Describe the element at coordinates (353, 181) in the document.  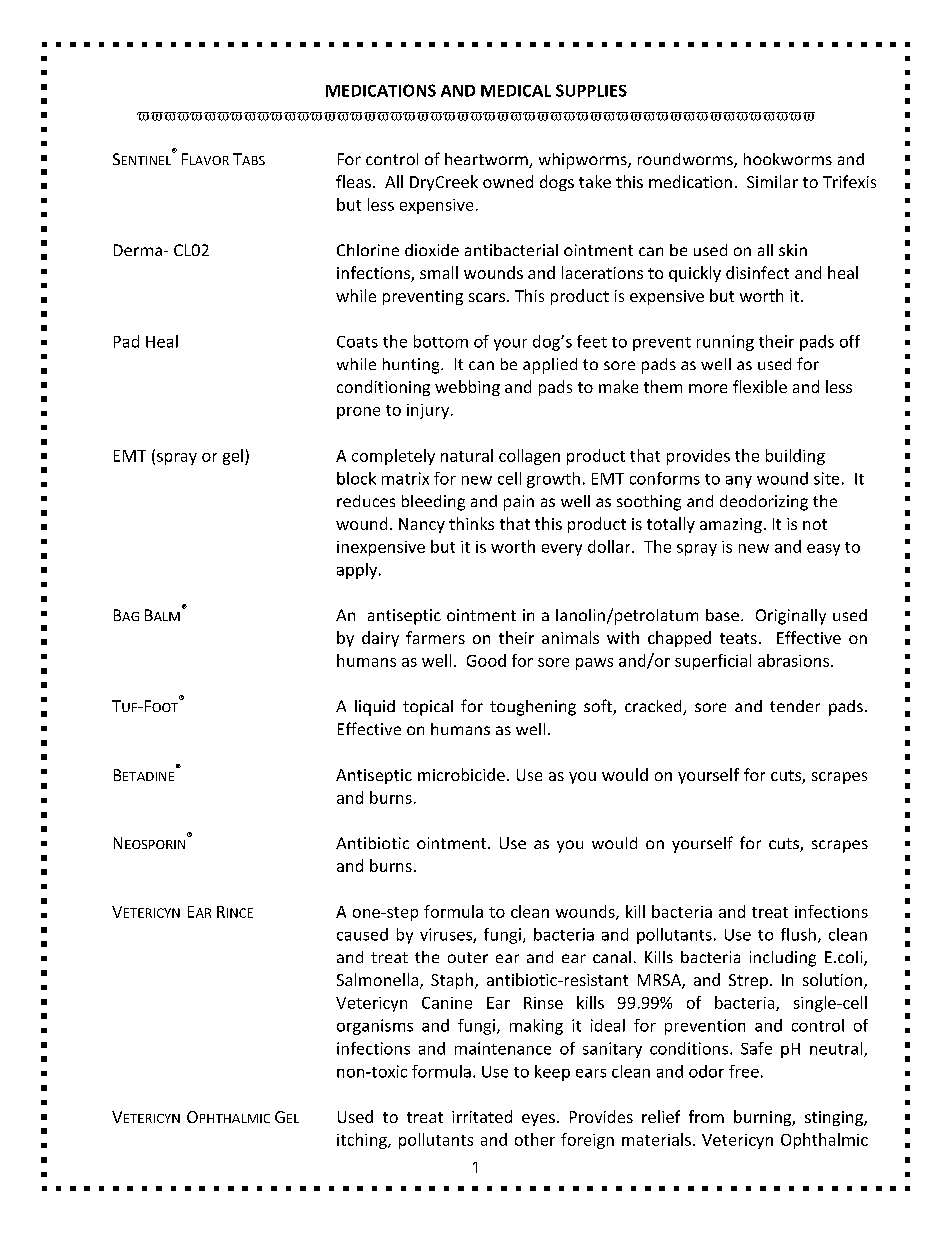
I see `fleas` at that location.
